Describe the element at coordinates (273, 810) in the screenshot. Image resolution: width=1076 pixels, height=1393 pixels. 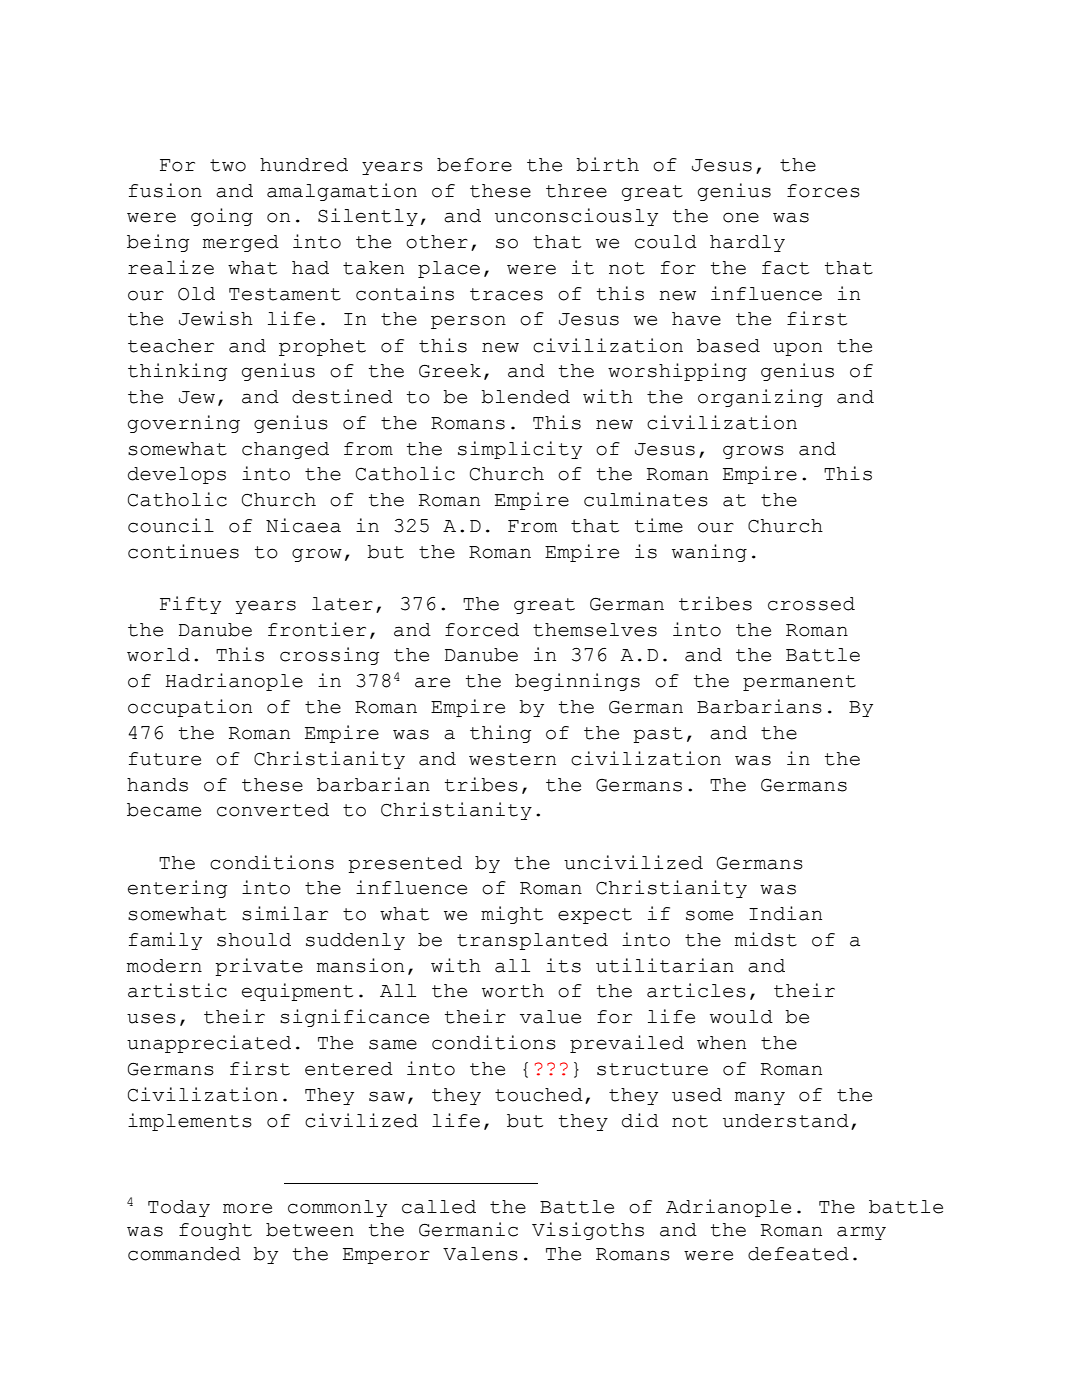
I see `converted` at that location.
